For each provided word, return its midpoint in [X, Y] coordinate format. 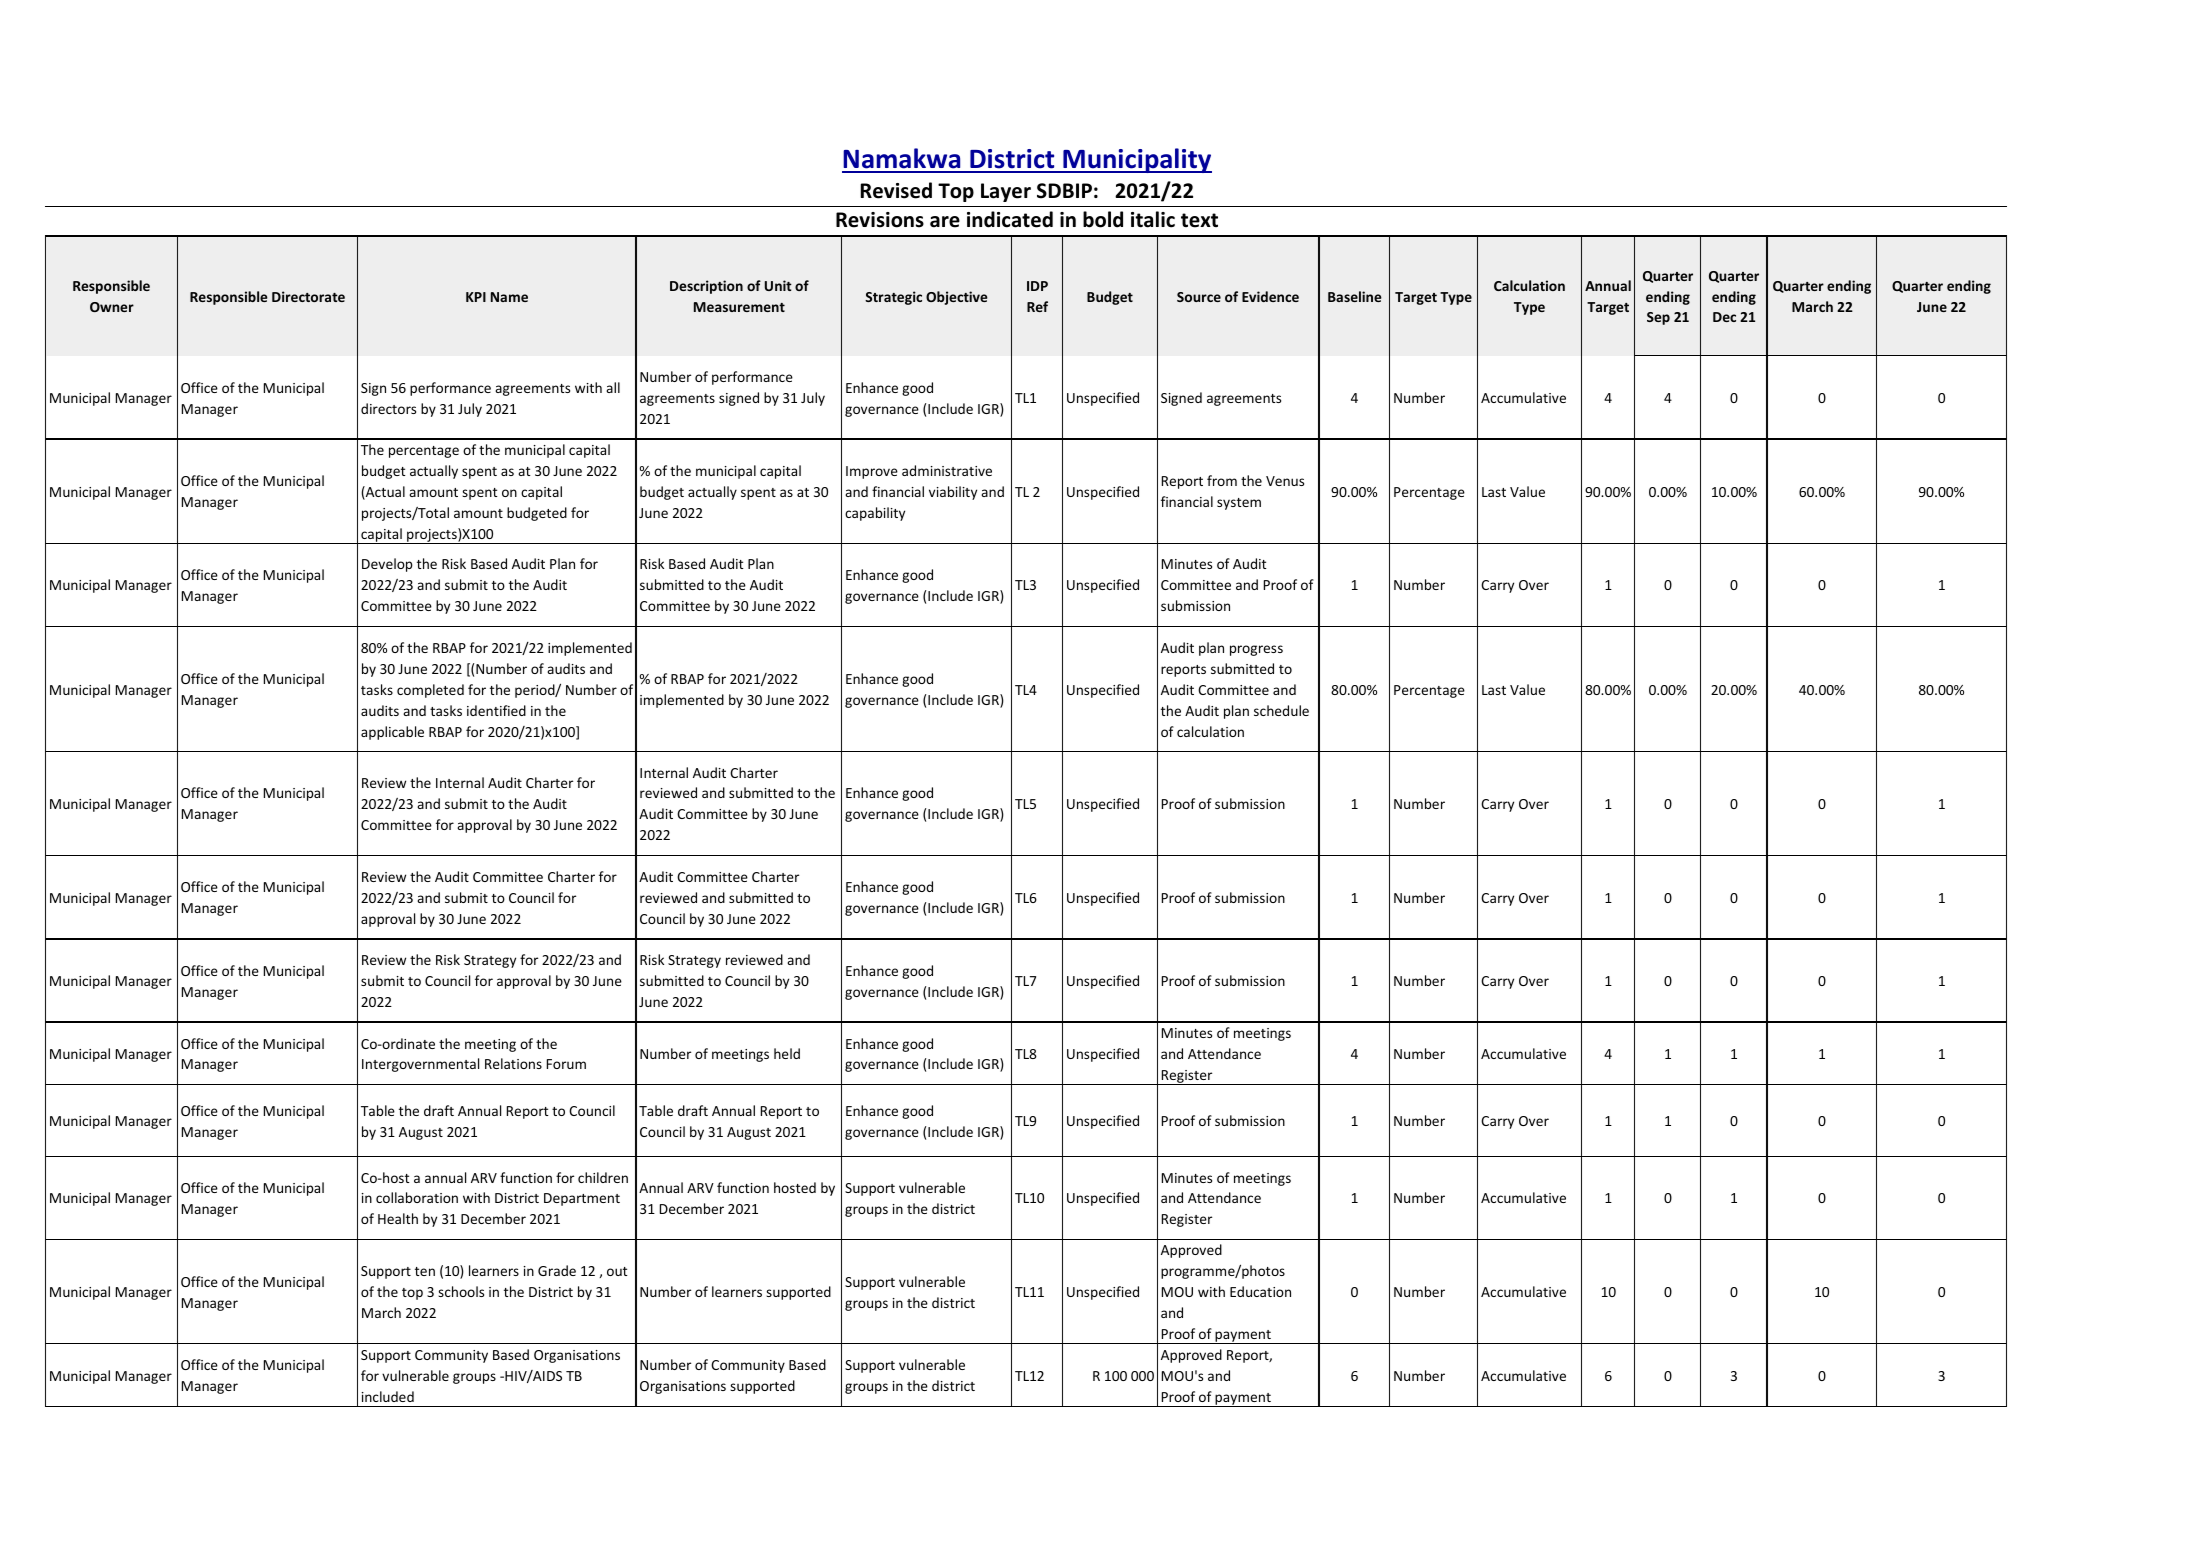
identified [496, 710]
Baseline [1355, 296]
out [617, 1271]
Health [398, 1218]
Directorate [308, 296]
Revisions [880, 220]
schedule [1281, 710]
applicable [392, 733]
